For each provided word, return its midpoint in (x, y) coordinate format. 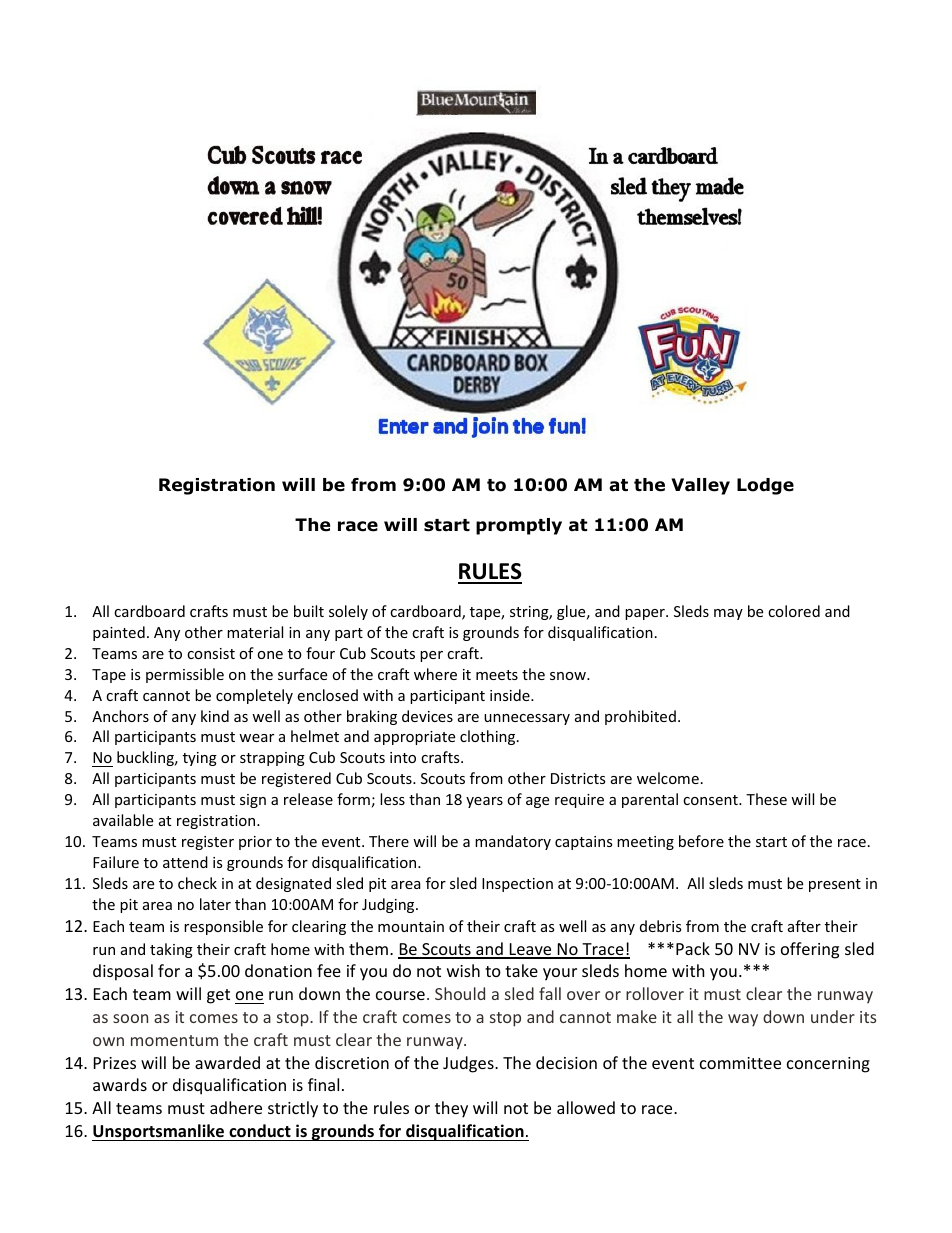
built (309, 611)
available (123, 820)
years (484, 802)
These (766, 799)
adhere (236, 1107)
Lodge (765, 486)
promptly (519, 526)
